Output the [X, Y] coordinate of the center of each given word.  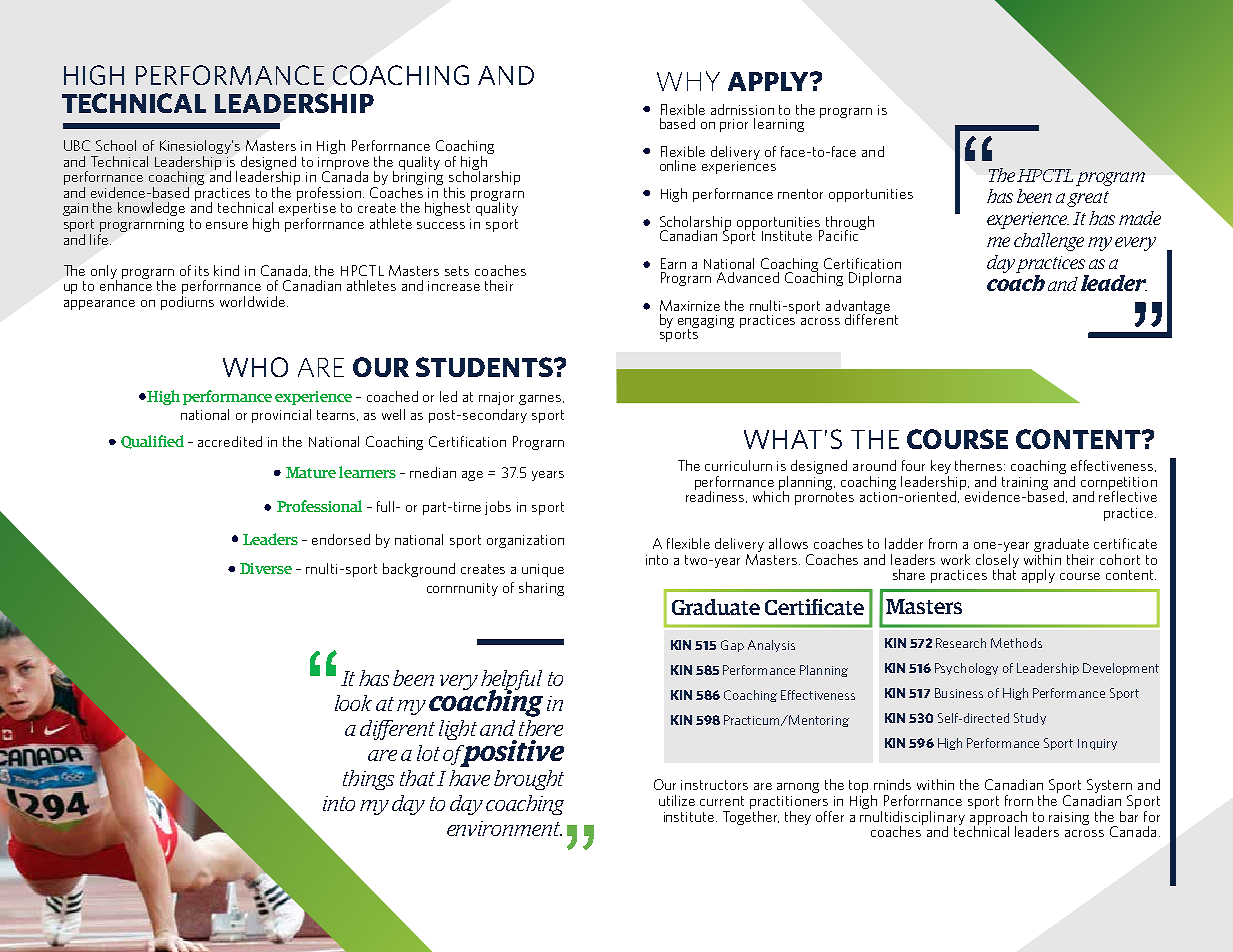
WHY [688, 81]
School [116, 145]
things [368, 780]
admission [742, 109]
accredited [230, 441]
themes [980, 465]
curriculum [738, 465]
